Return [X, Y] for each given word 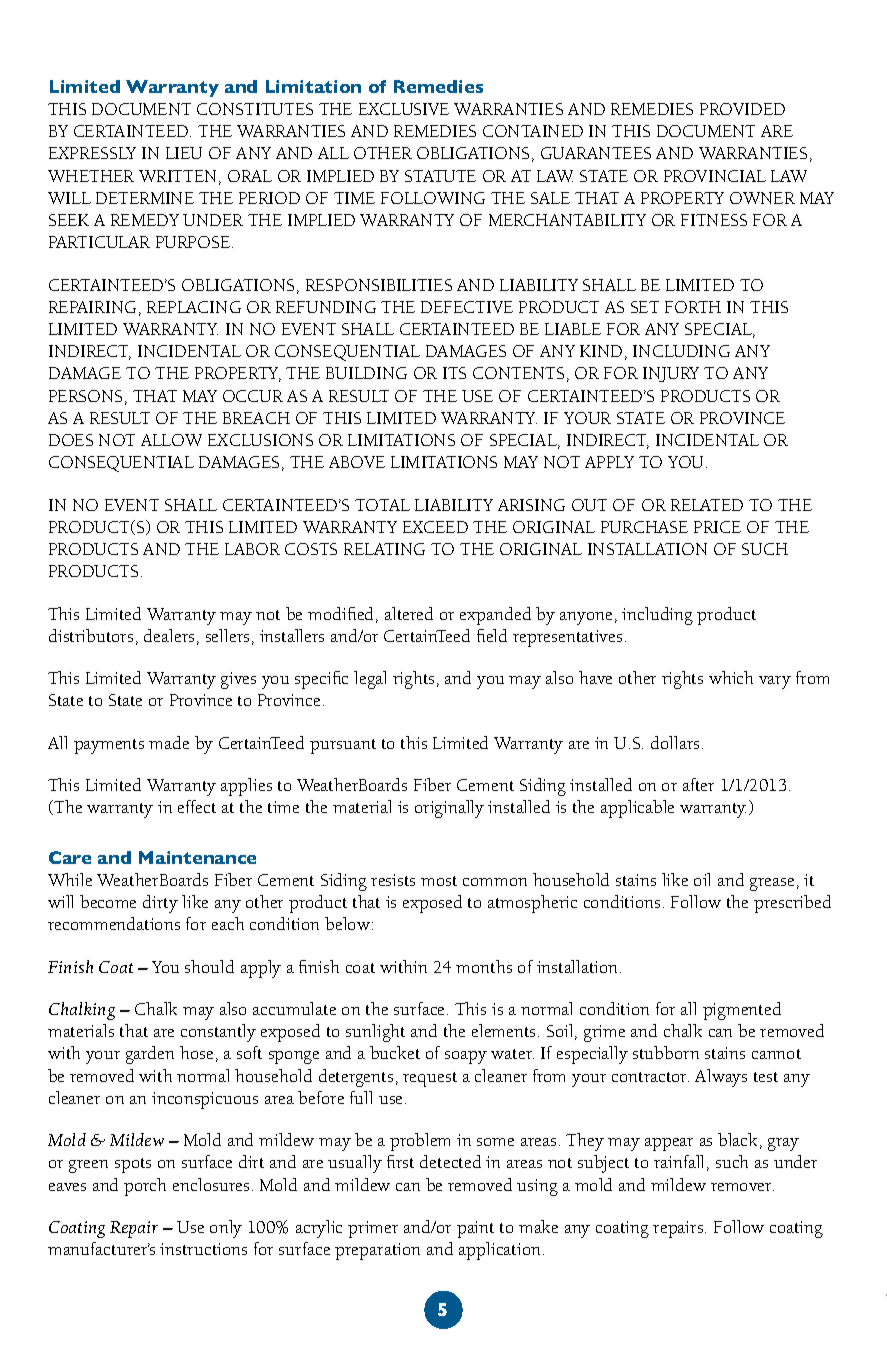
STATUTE [440, 176]
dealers [169, 635]
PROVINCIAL [715, 176]
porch [145, 1187]
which [731, 677]
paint [475, 1229]
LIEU [184, 153]
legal [370, 680]
